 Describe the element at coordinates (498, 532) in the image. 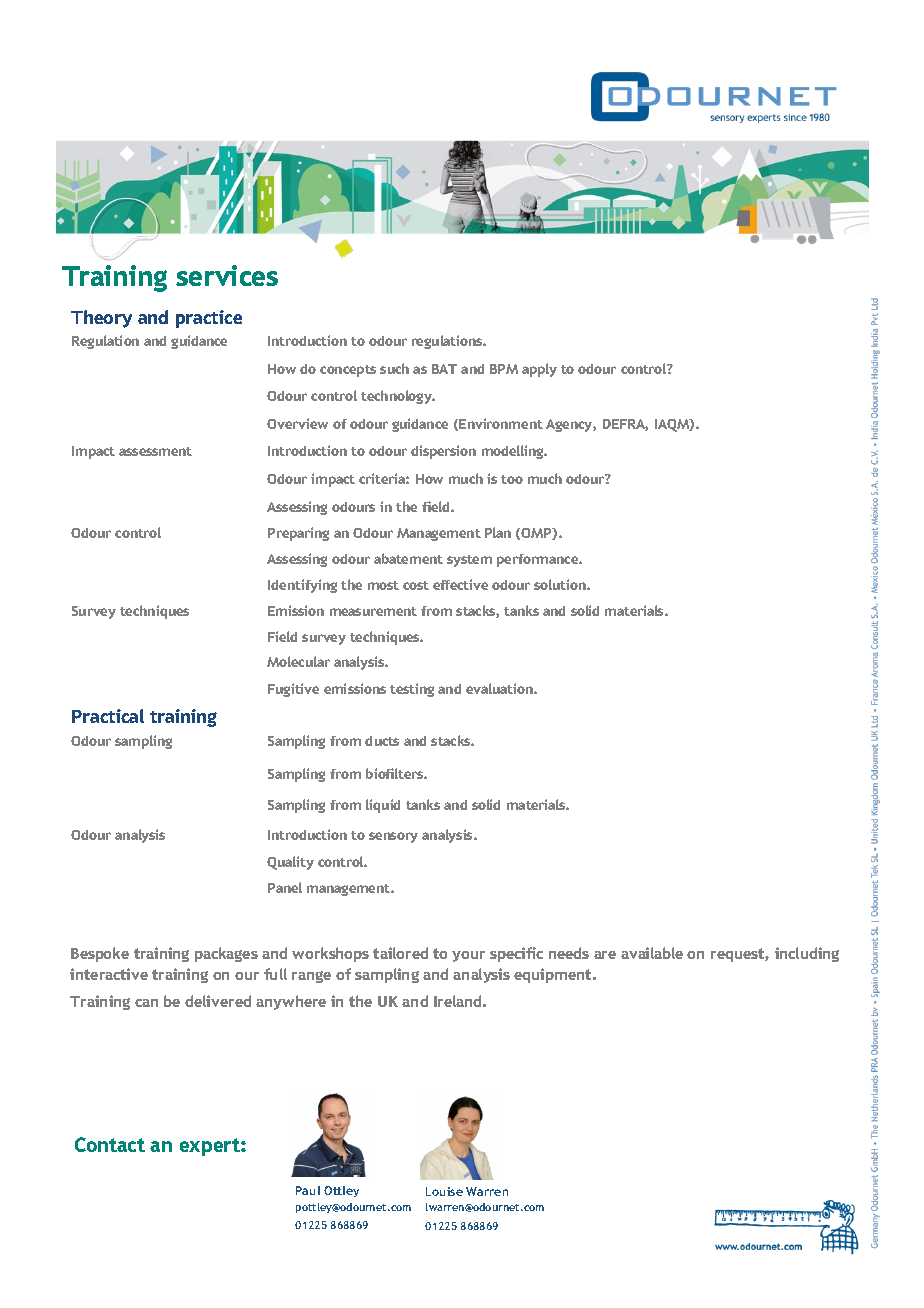

I see `Plan` at that location.
